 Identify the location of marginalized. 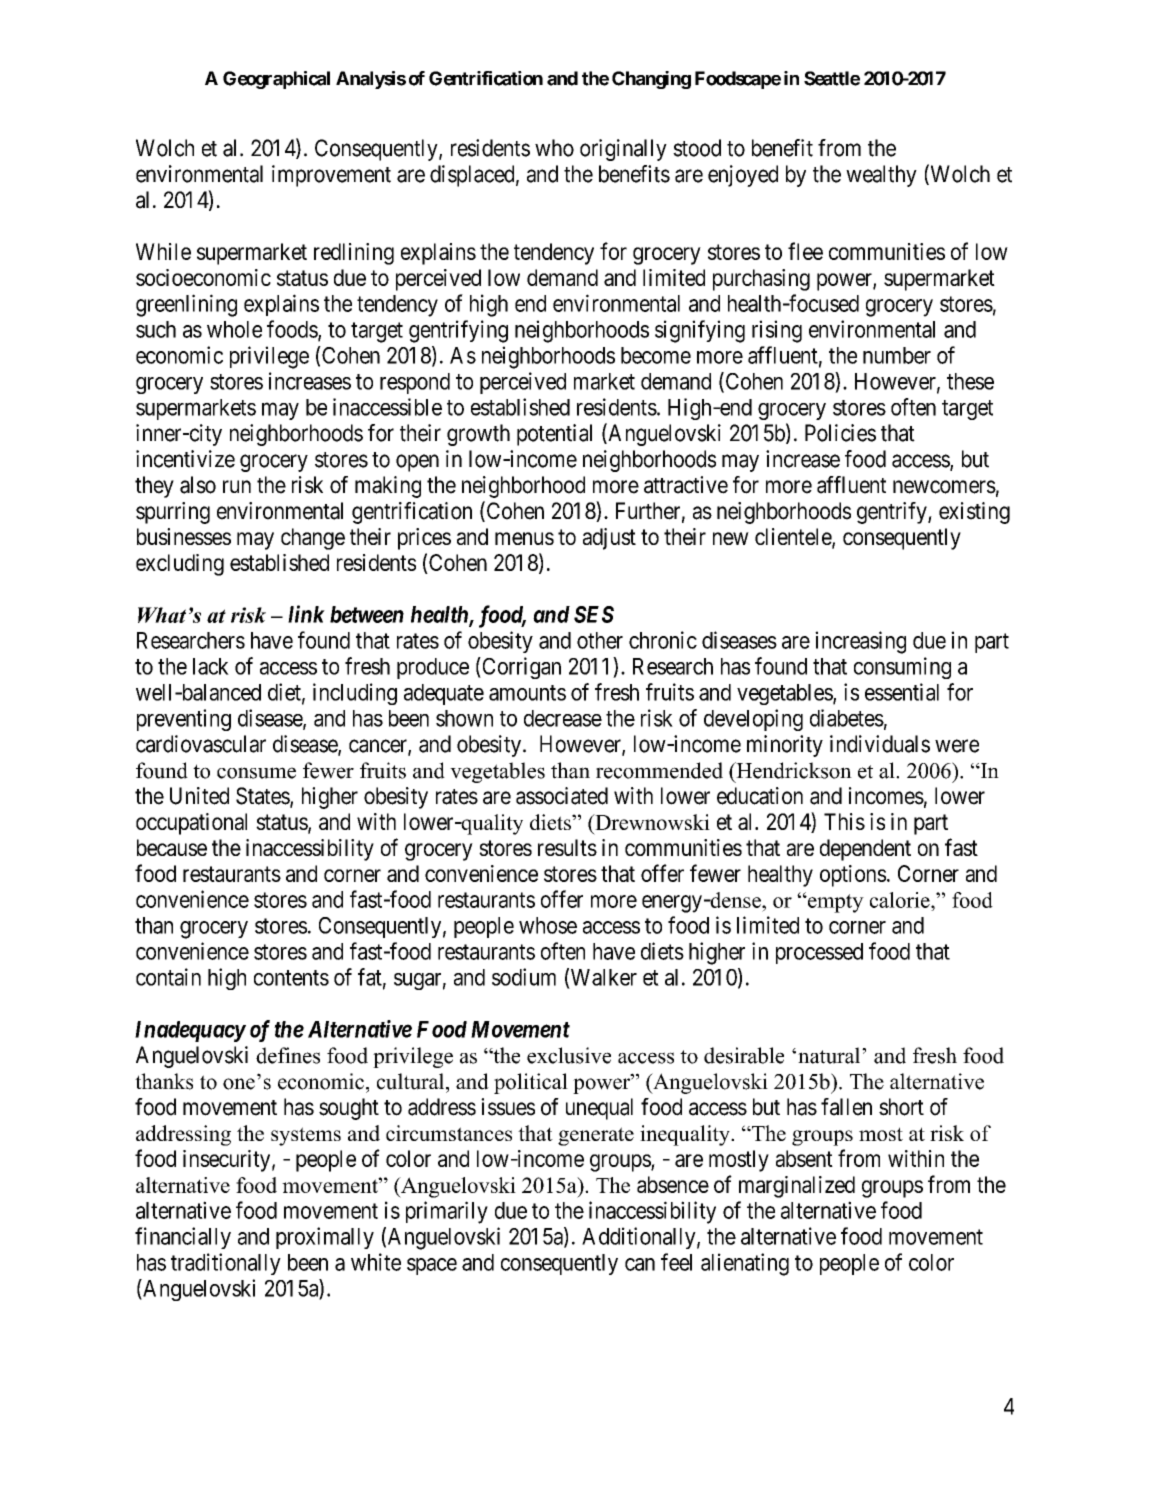
(797, 1187).
